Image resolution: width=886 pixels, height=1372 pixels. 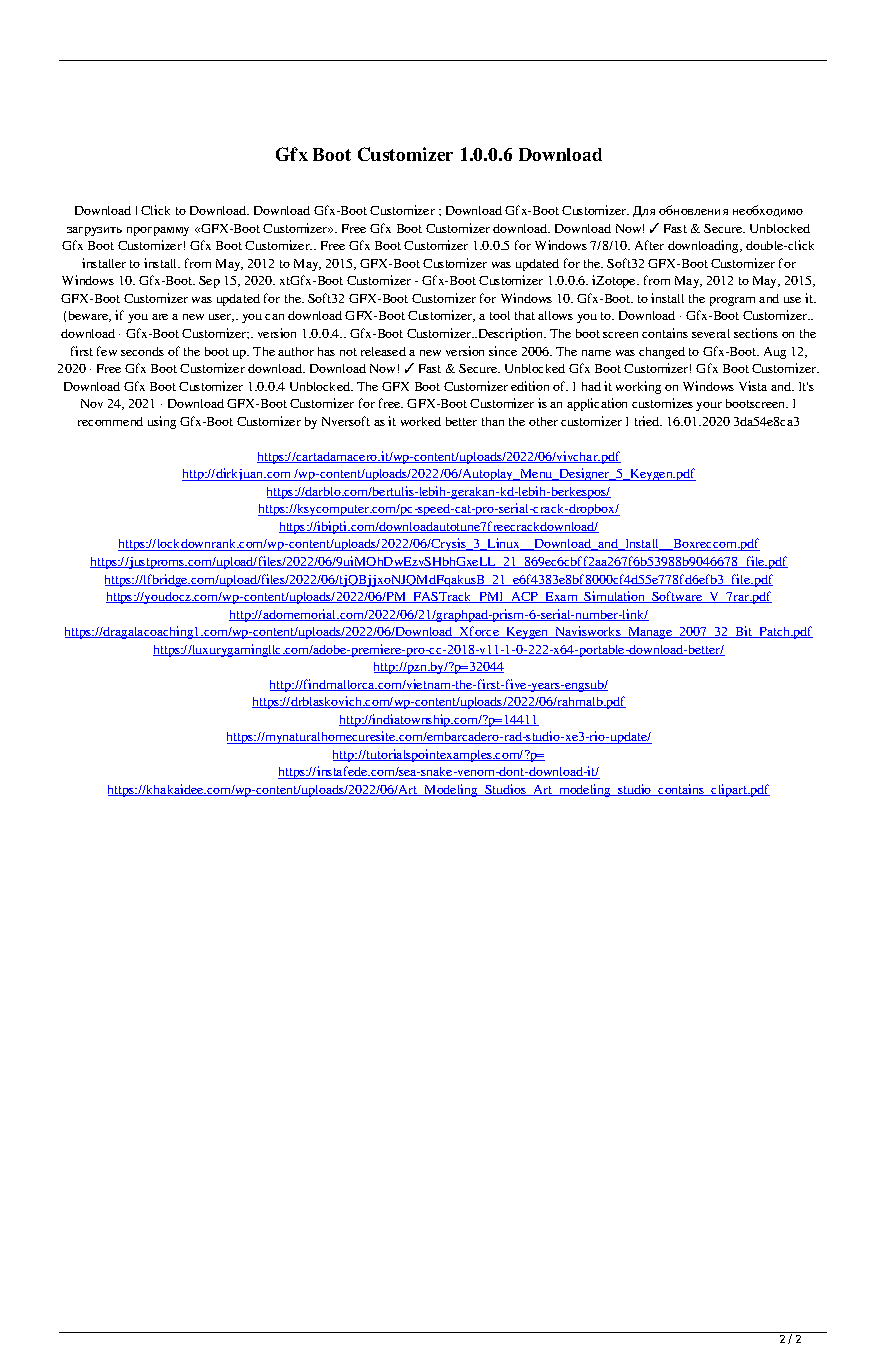 What do you see at coordinates (649, 245) in the screenshot?
I see `After` at bounding box center [649, 245].
